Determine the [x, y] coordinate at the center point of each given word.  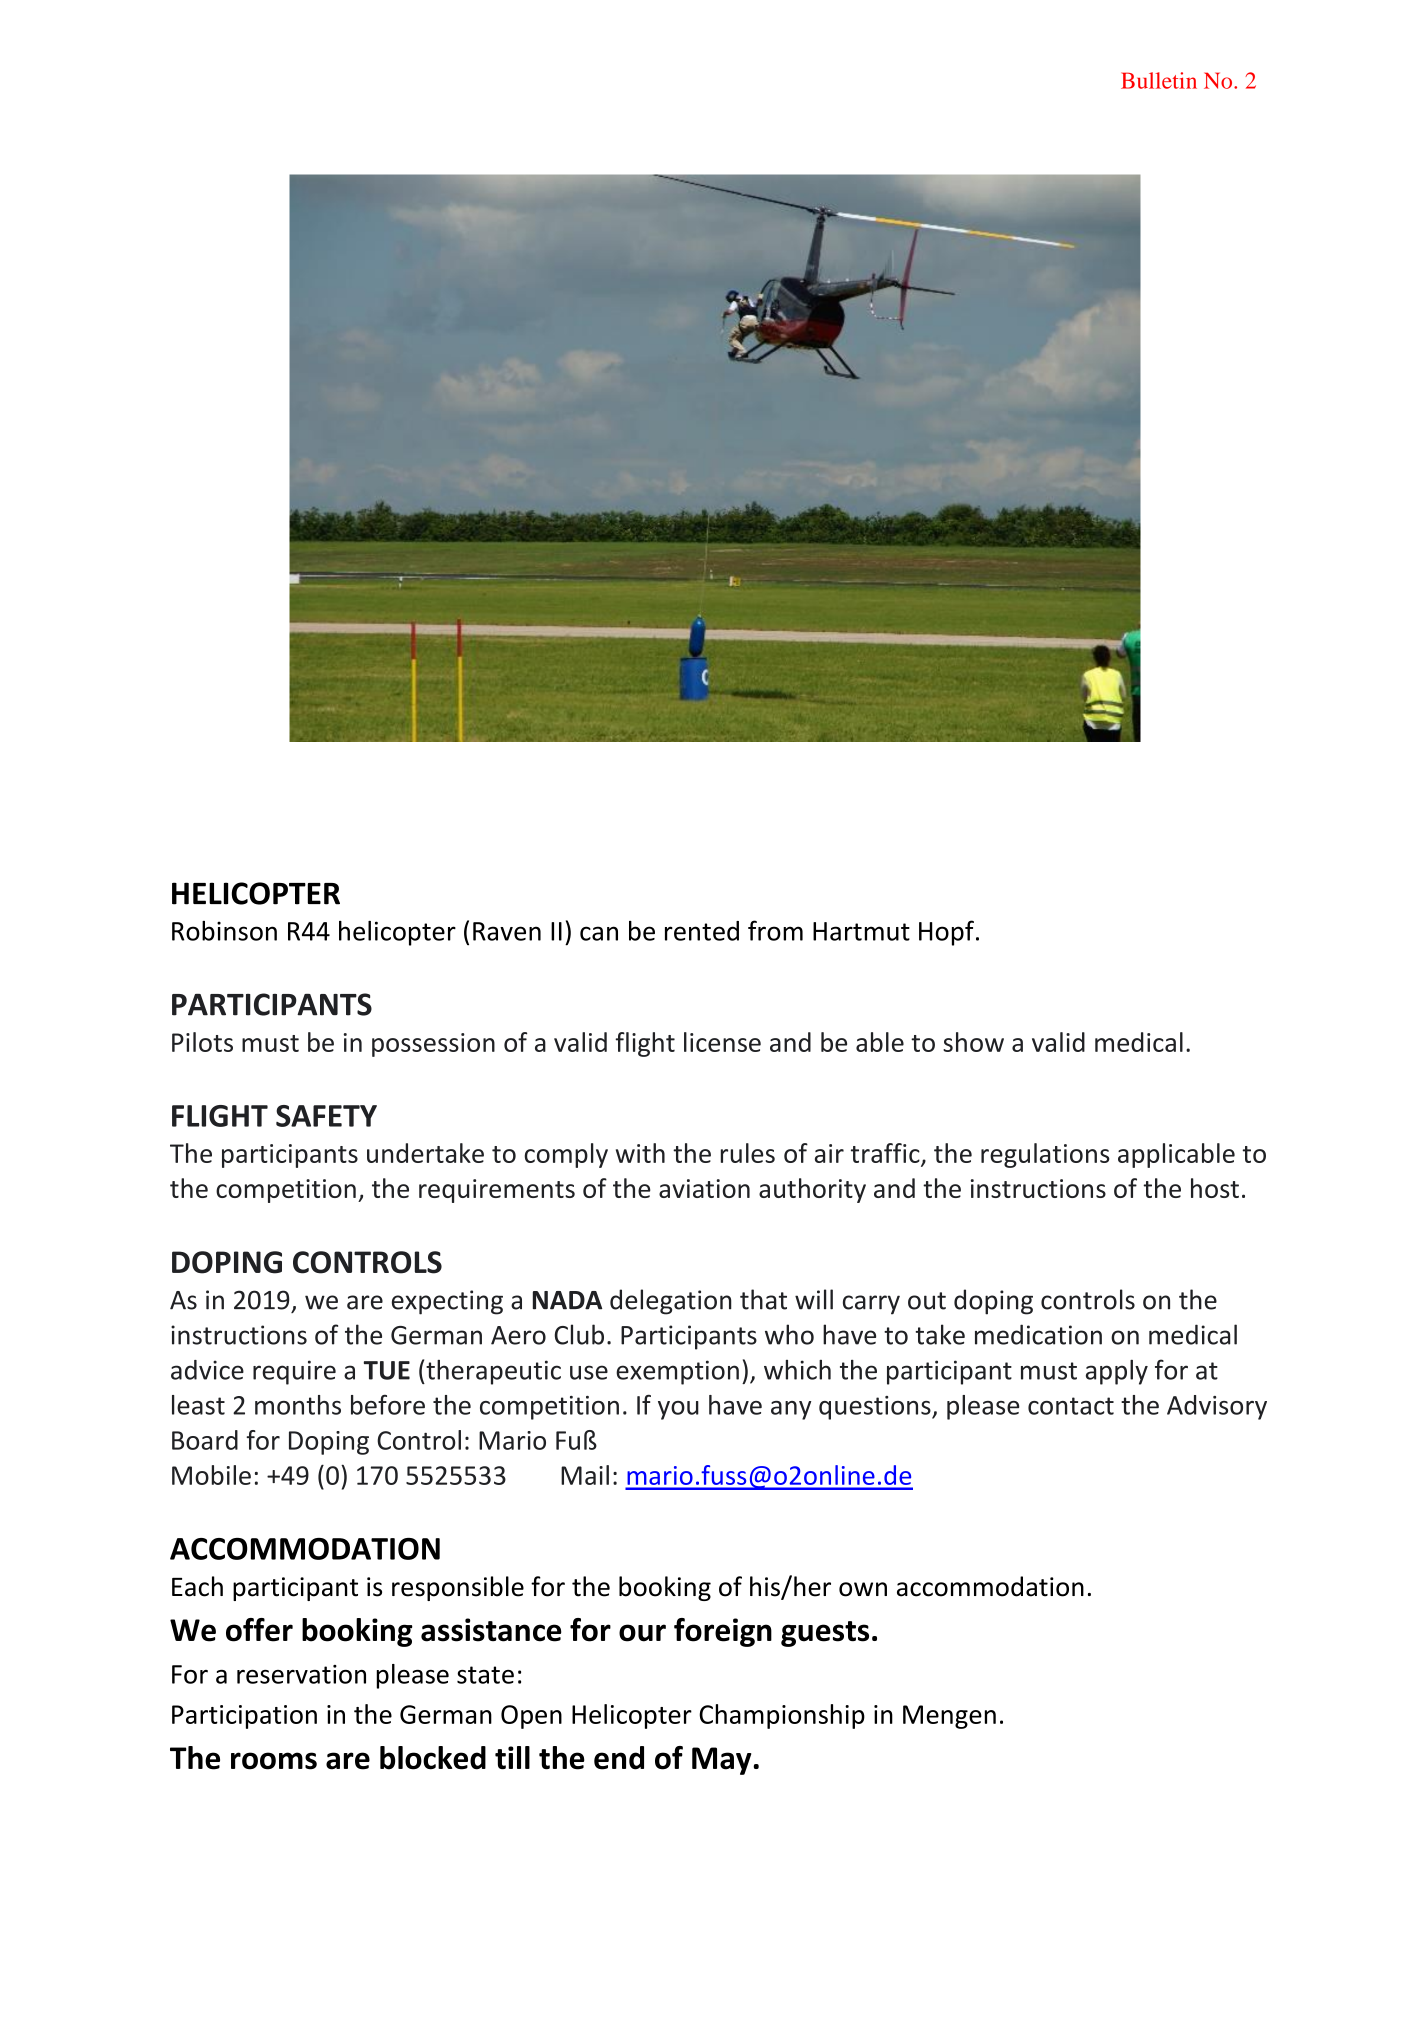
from [775, 930]
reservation [301, 1674]
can [599, 933]
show [973, 1042]
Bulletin [1159, 80]
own [863, 1589]
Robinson [224, 931]
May [723, 1761]
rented [702, 931]
